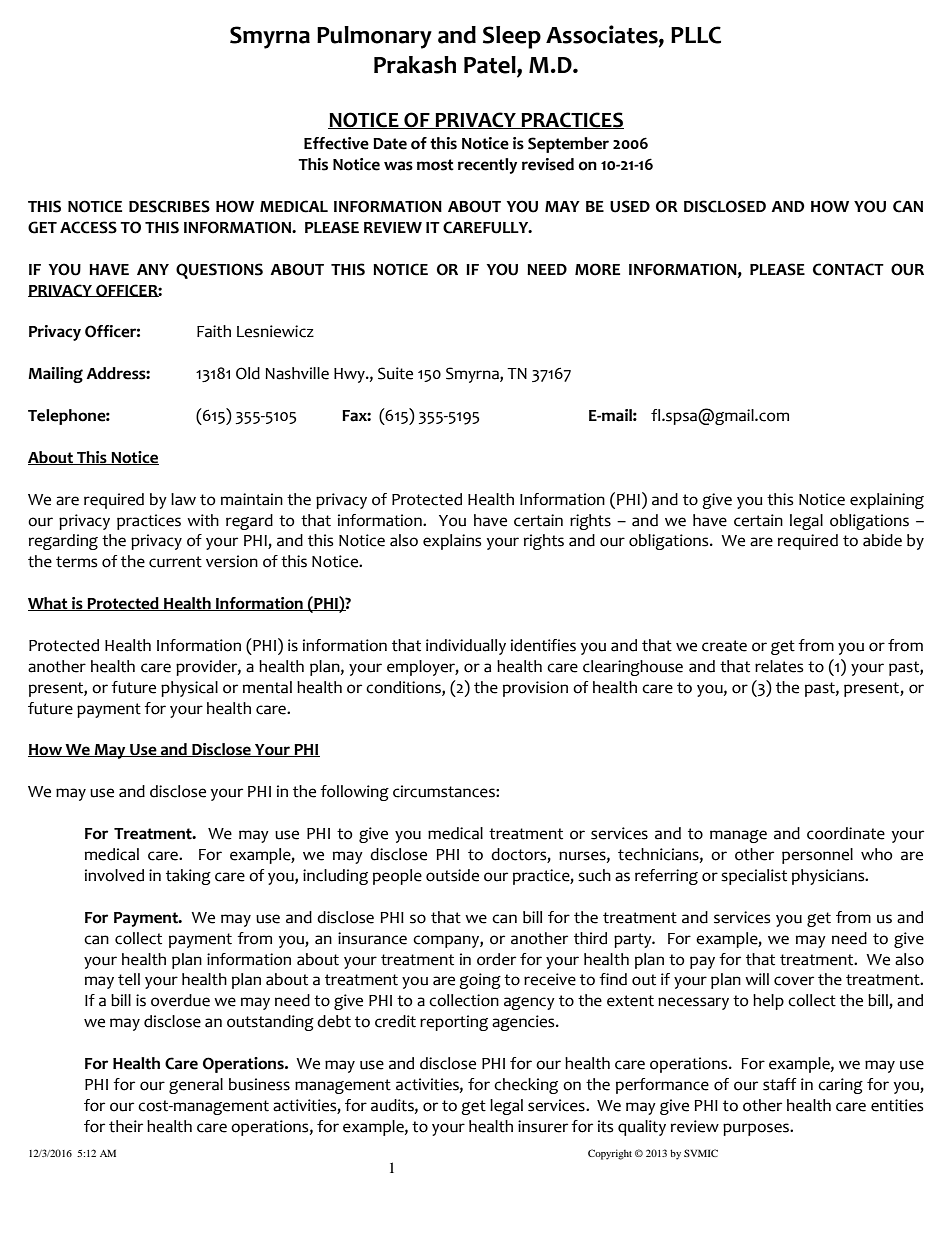 The image size is (952, 1233). What do you see at coordinates (724, 646) in the screenshot?
I see `create` at bounding box center [724, 646].
